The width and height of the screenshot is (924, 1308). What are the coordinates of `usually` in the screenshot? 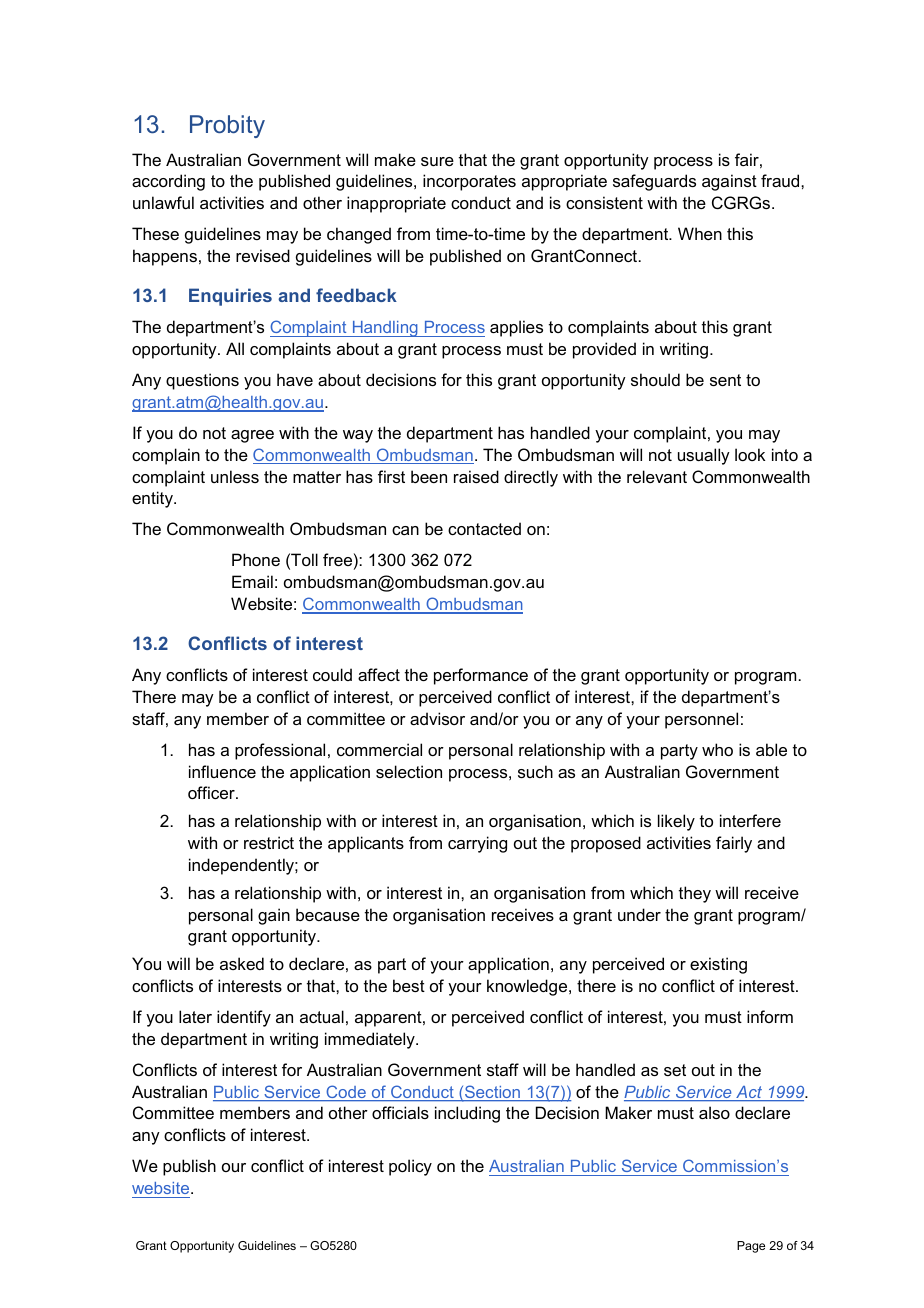 It's located at (704, 456).
